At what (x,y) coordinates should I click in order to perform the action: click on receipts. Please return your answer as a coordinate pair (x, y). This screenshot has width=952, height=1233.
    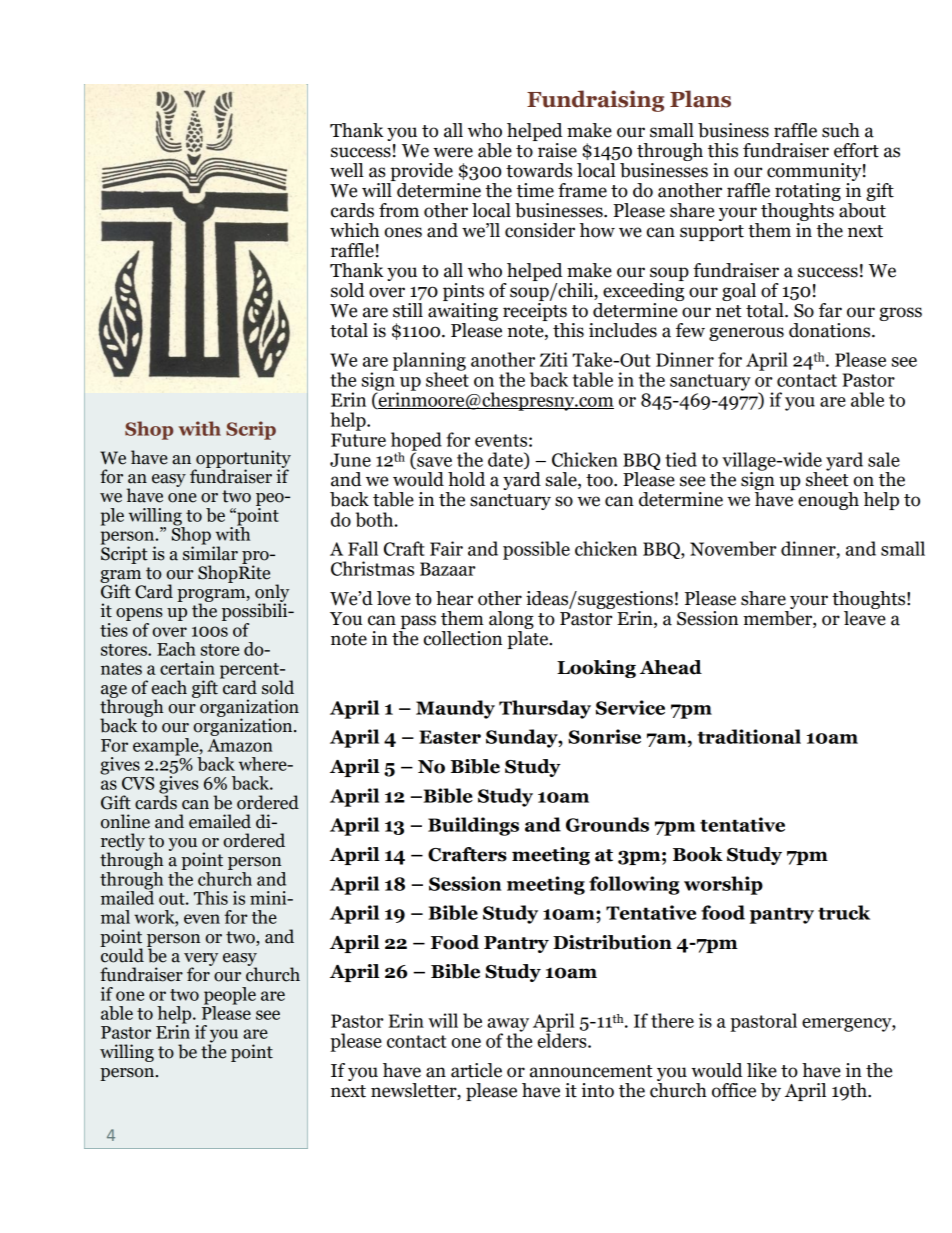
    Looking at the image, I should click on (535, 313).
